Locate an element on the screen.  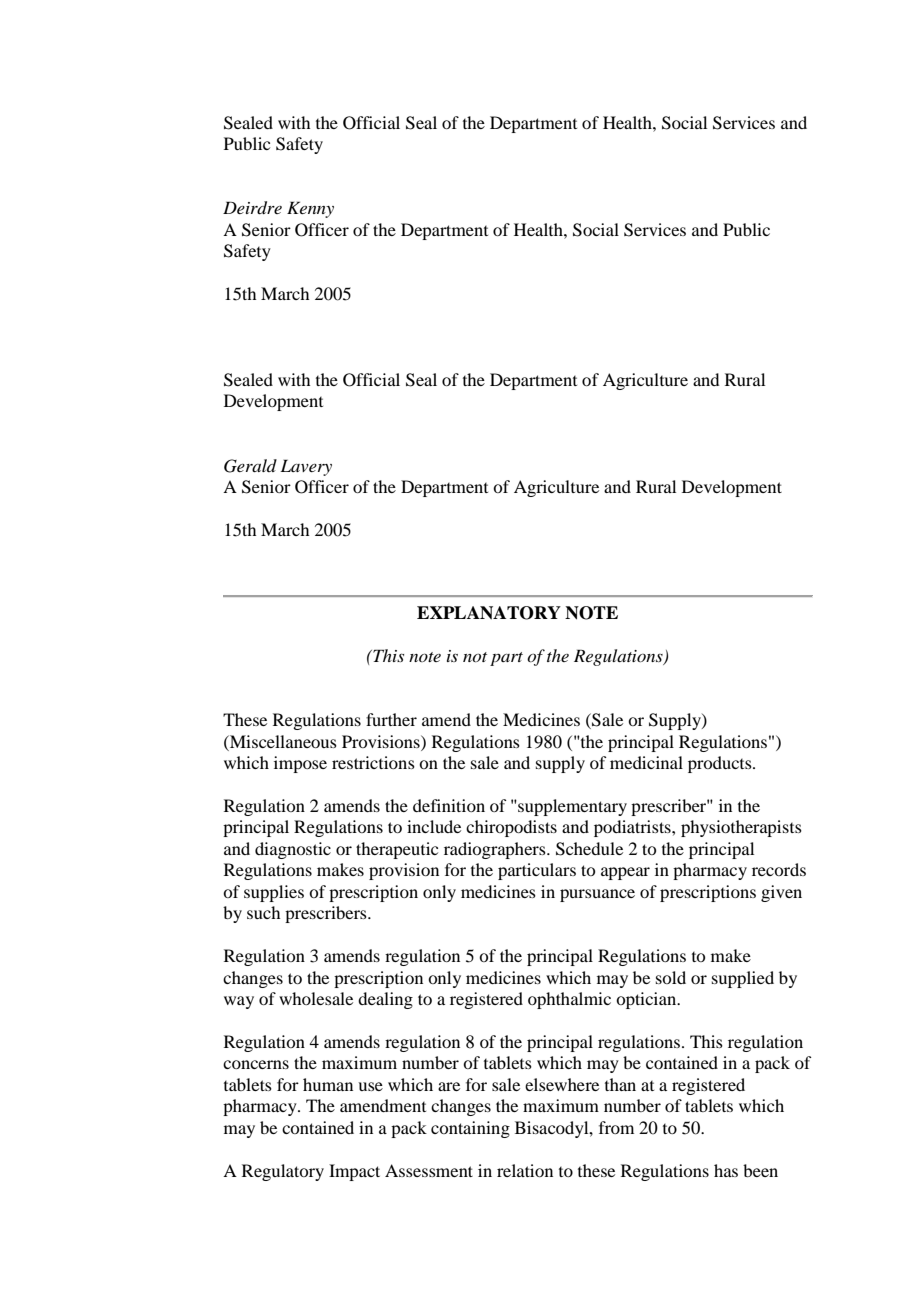
Gerald is located at coordinates (250, 466).
